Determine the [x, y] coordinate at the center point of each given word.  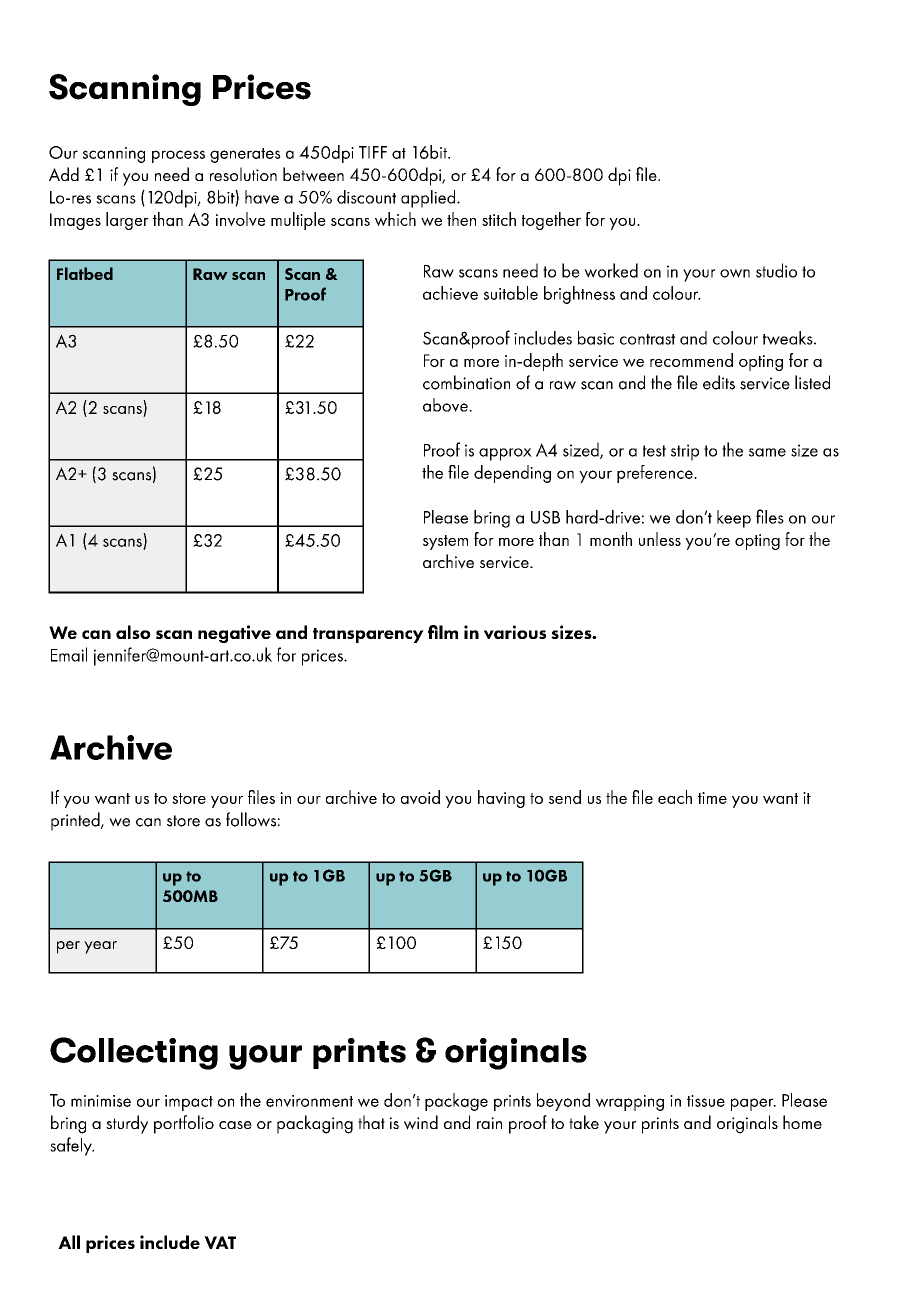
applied [429, 199]
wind [421, 1122]
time [712, 798]
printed [76, 821]
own [735, 273]
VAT [220, 1242]
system [445, 542]
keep [734, 519]
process [178, 156]
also [133, 632]
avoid [420, 797]
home [802, 1122]
